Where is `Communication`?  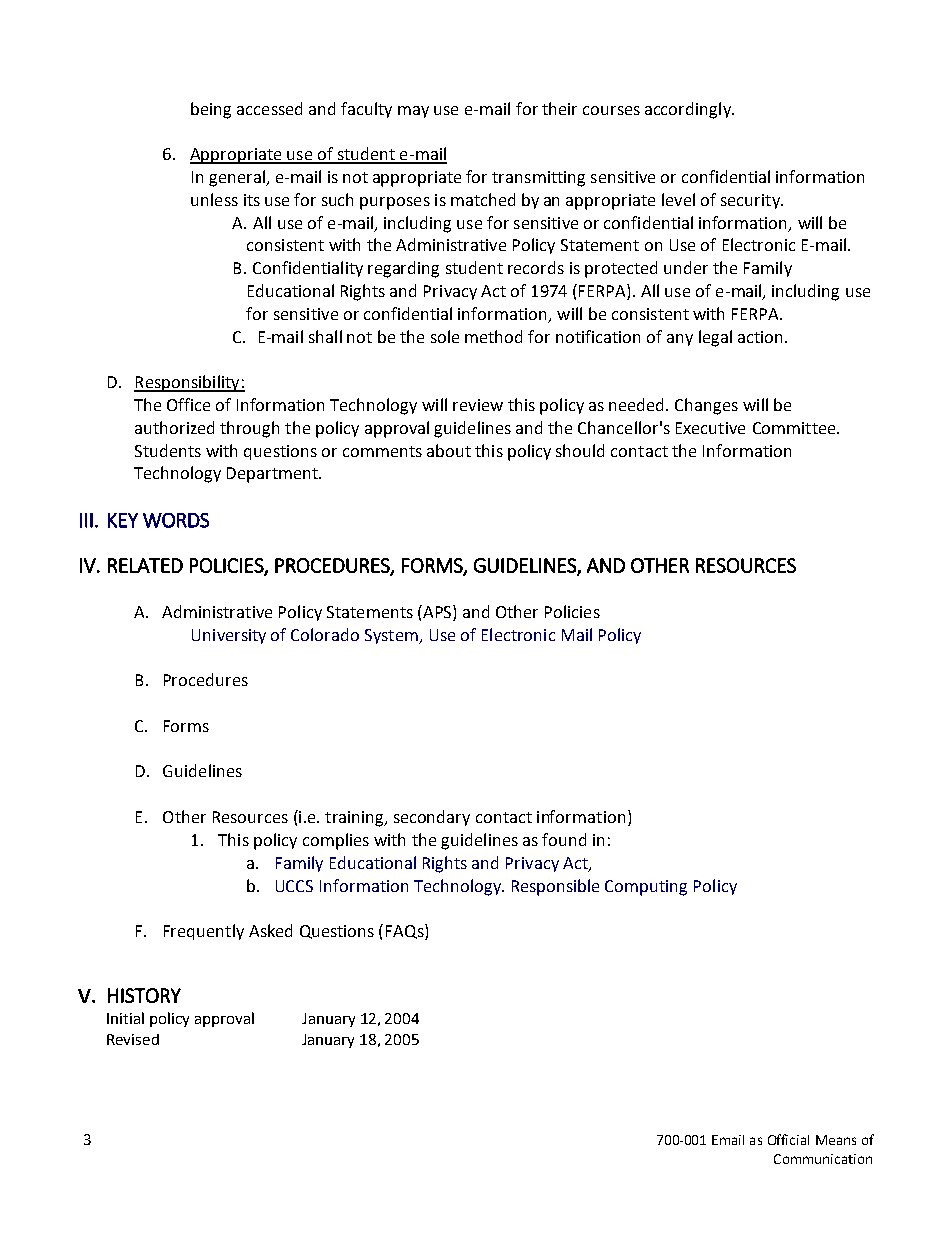
Communication is located at coordinates (823, 1159).
